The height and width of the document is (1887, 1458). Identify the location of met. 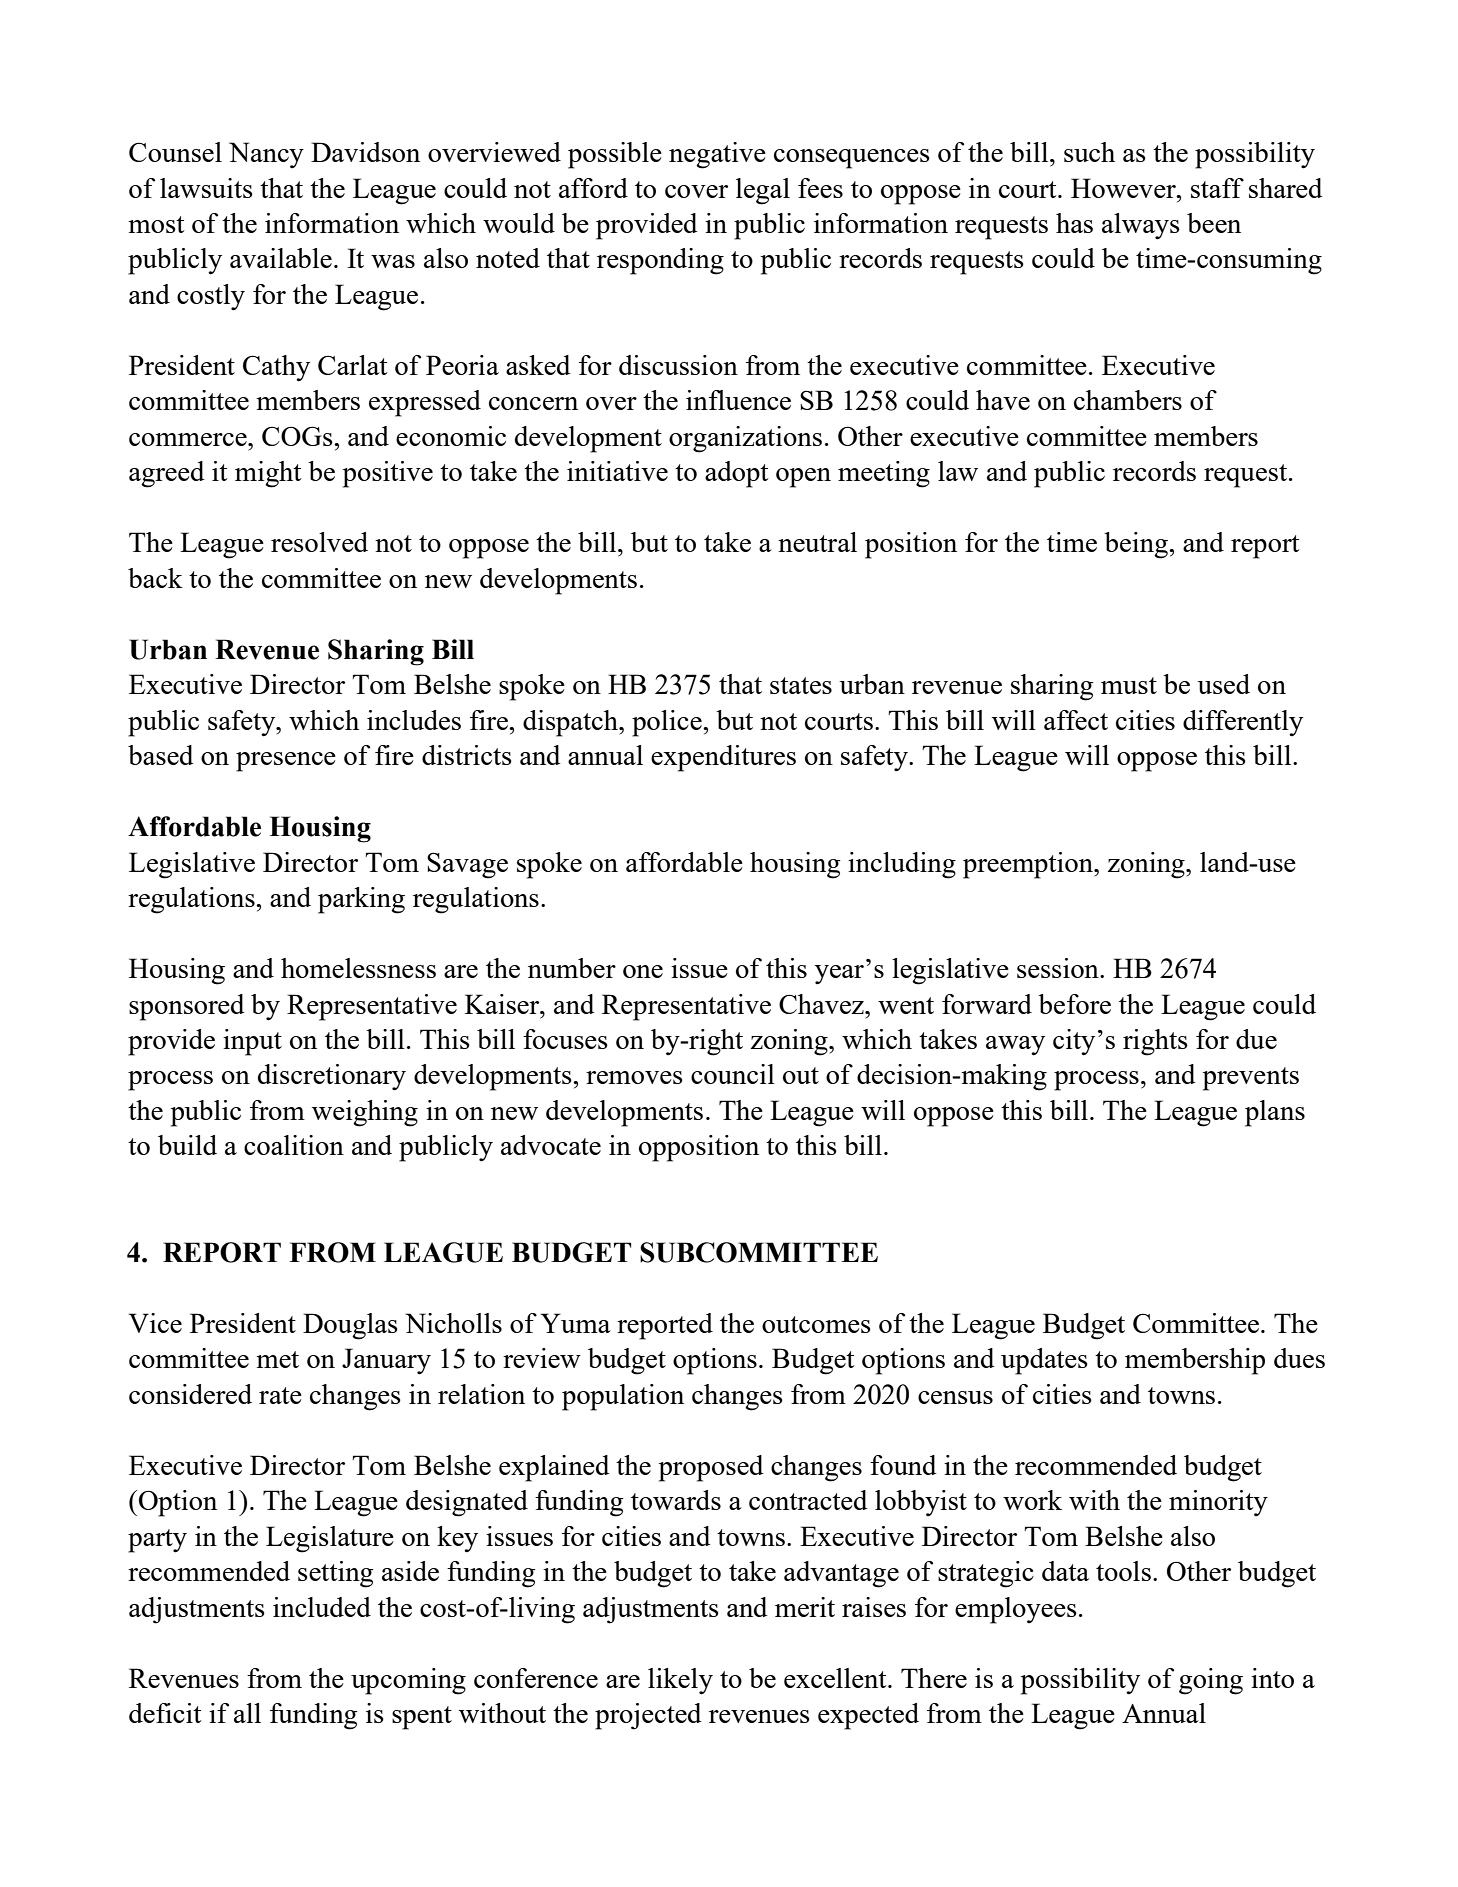
(277, 1359).
